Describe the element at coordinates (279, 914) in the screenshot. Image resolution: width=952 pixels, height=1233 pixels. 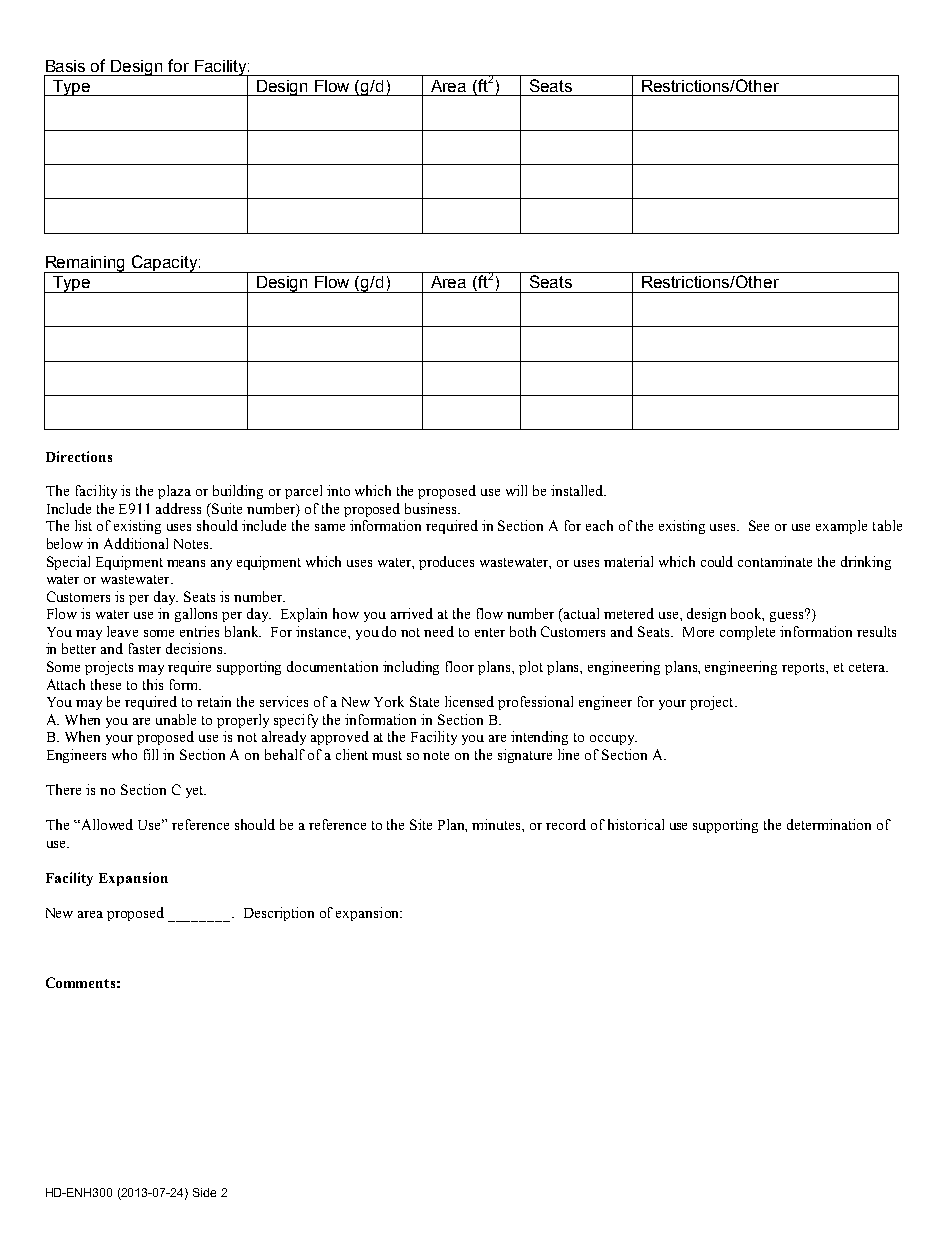
I see `Description` at that location.
